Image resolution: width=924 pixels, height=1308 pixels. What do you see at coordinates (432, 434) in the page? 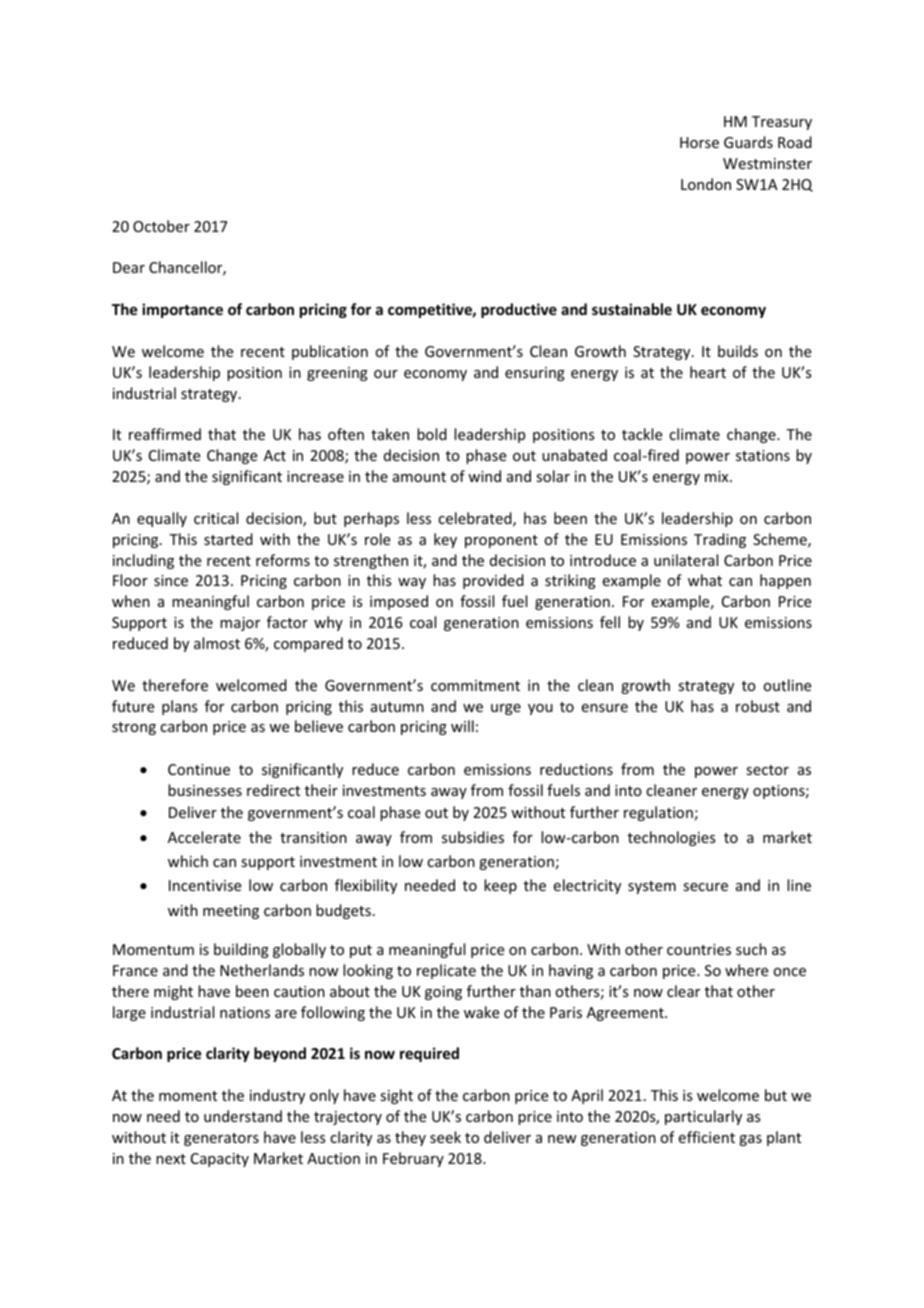
I see `bold` at bounding box center [432, 434].
